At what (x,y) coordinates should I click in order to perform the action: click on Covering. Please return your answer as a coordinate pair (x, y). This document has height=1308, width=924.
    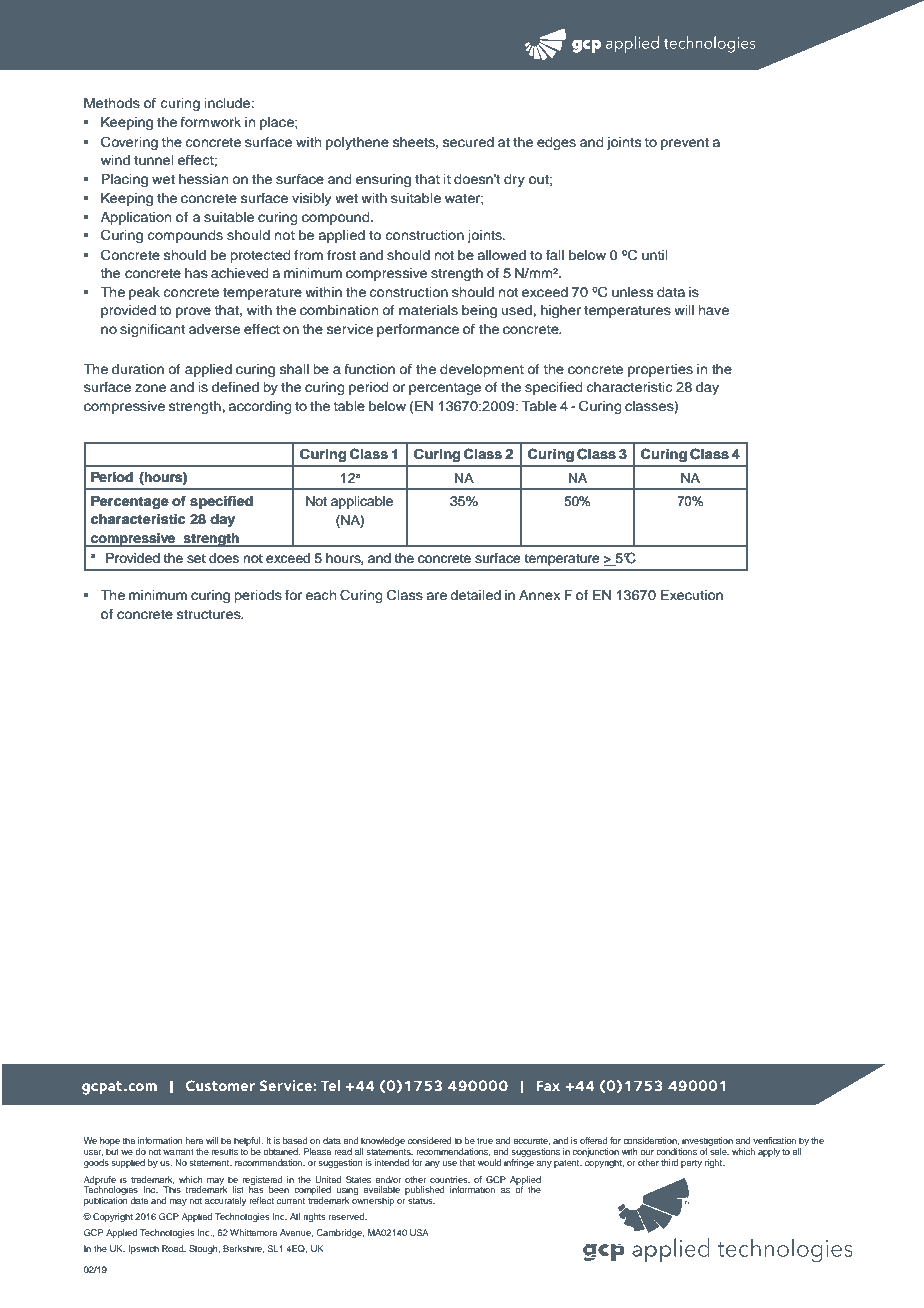
    Looking at the image, I should click on (129, 143).
